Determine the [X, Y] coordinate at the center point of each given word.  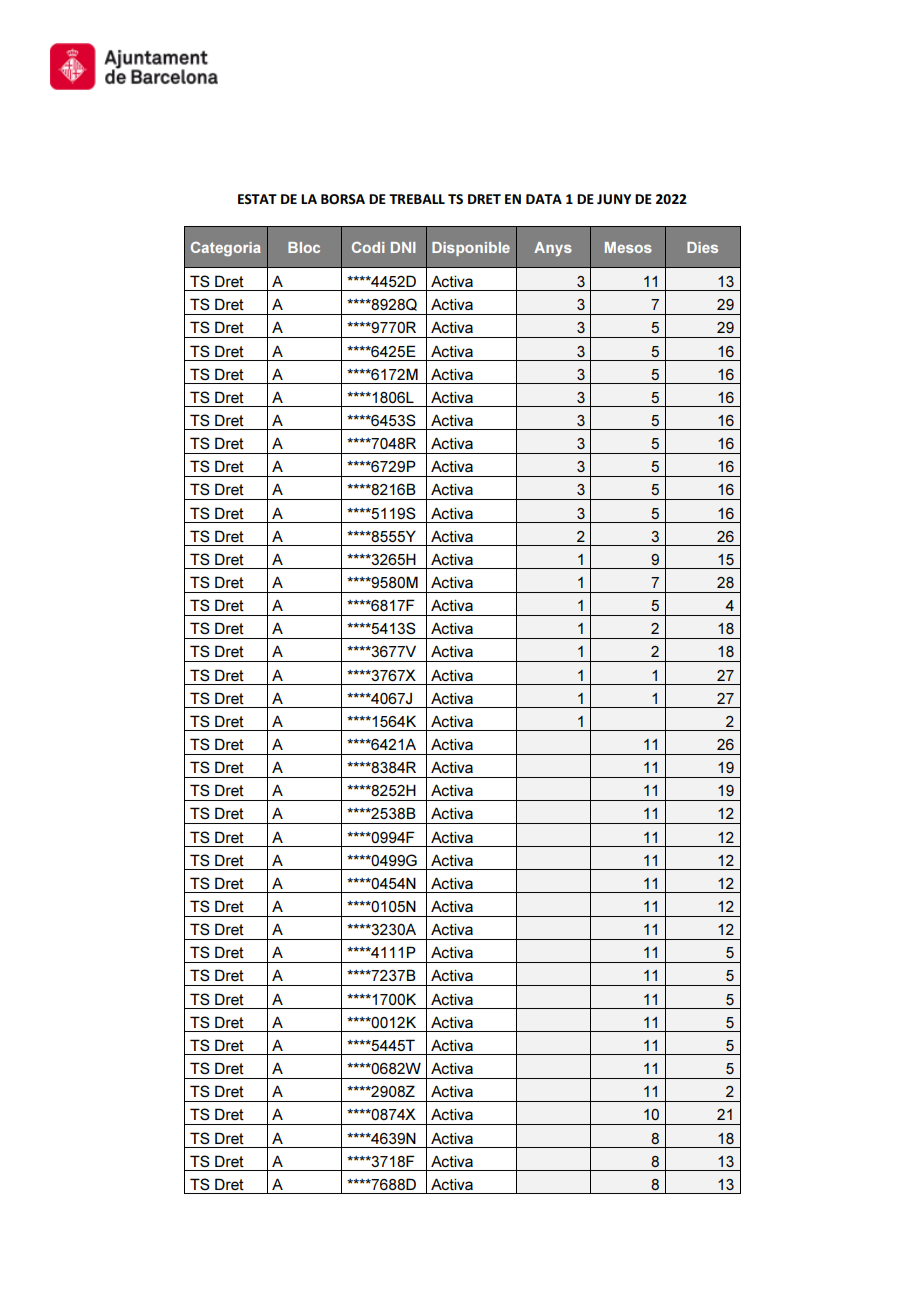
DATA [544, 199]
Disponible [471, 249]
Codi [368, 247]
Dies [702, 247]
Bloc [304, 247]
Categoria [226, 249]
